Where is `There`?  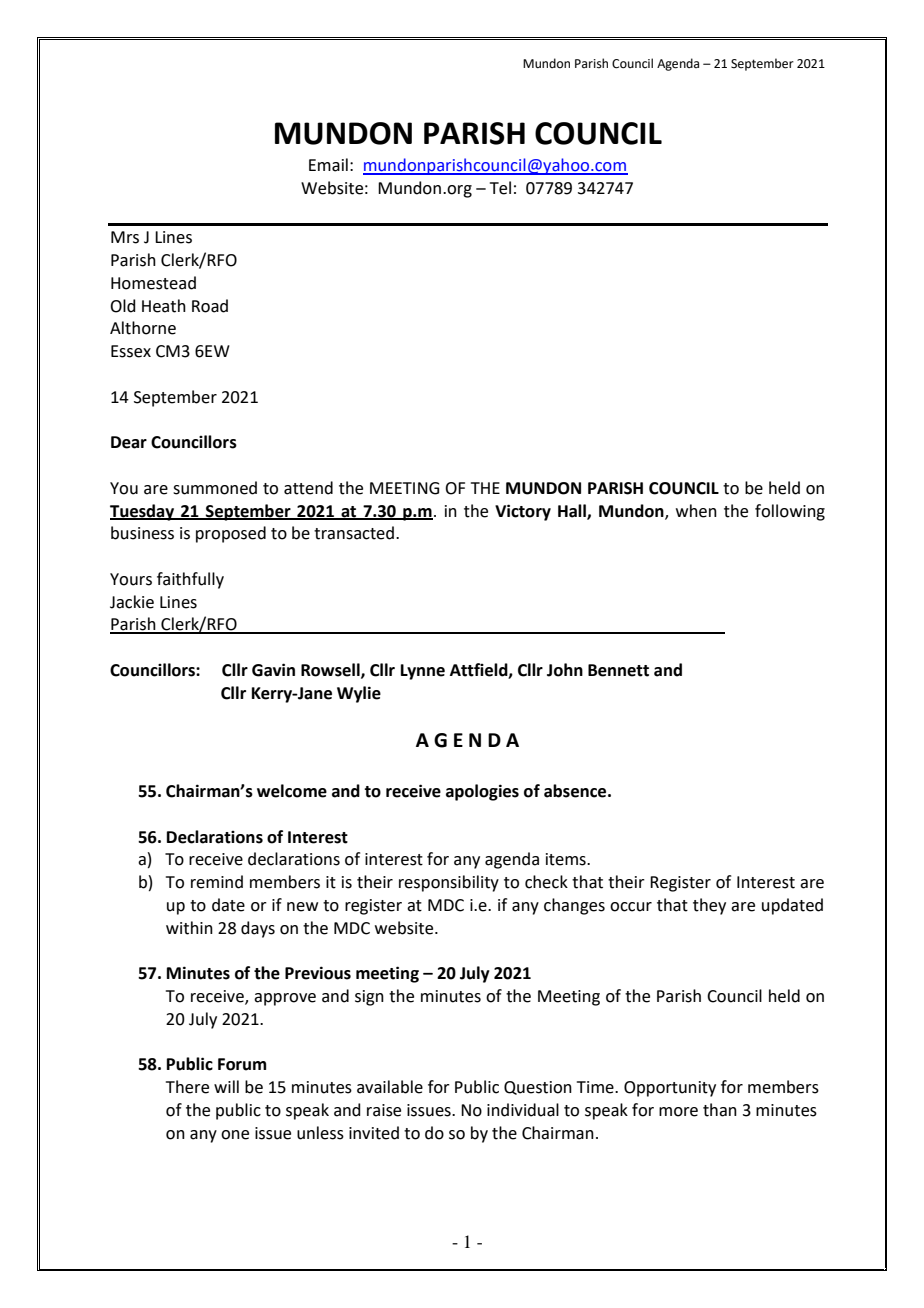 There is located at coordinates (187, 1087).
